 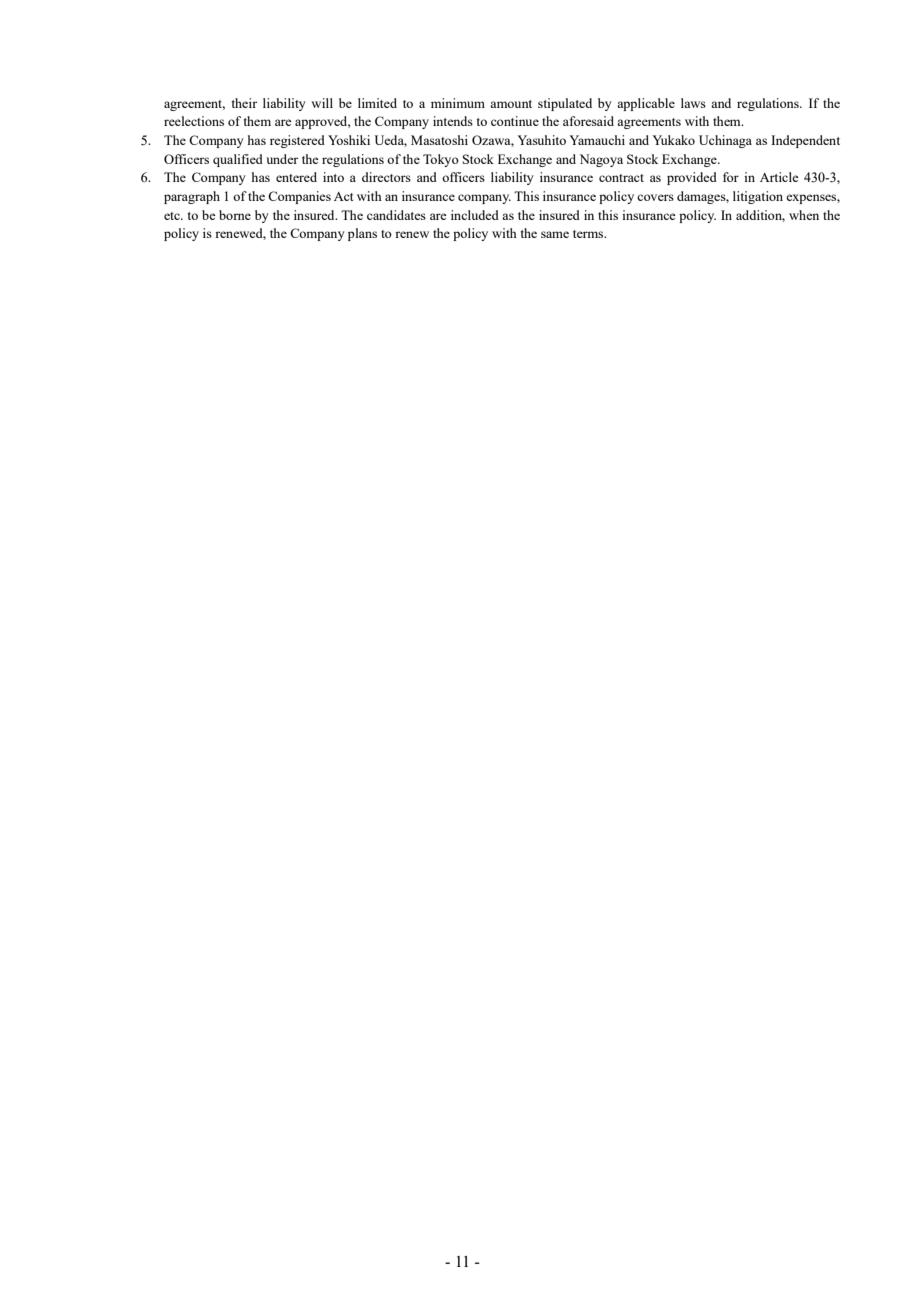 I want to click on registered, so click(x=297, y=141).
